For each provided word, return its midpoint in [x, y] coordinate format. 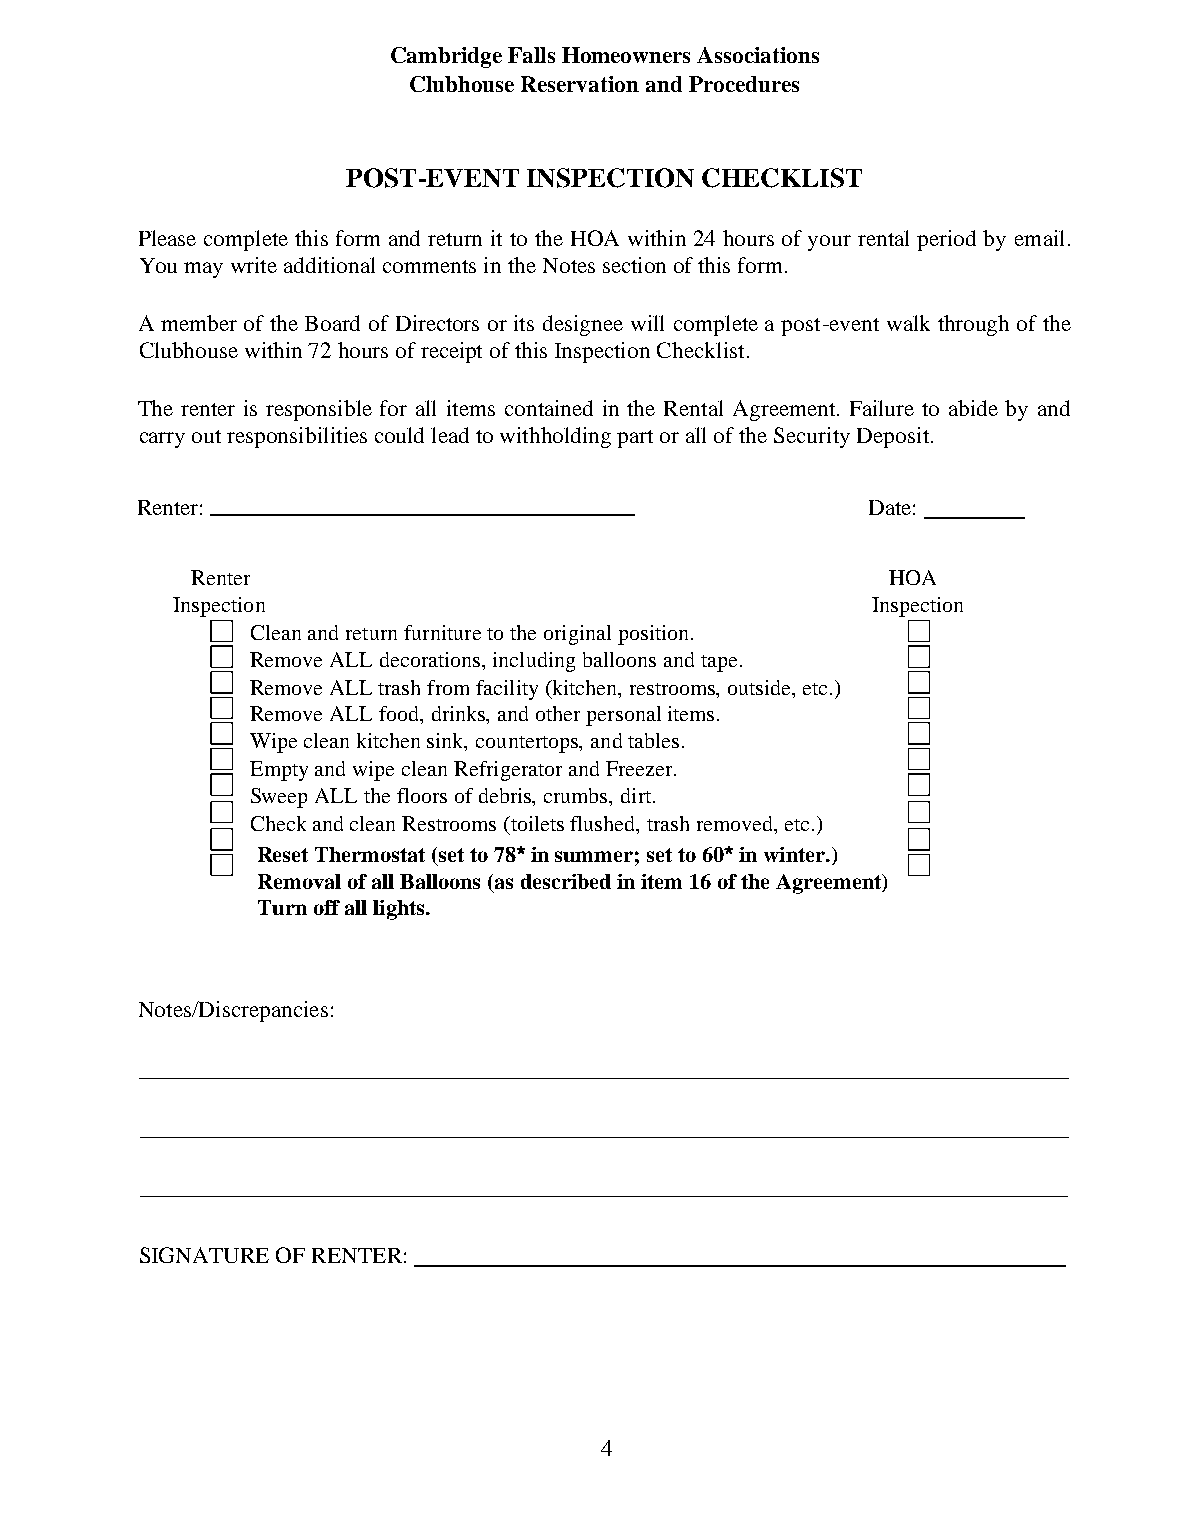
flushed [604, 823]
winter [795, 854]
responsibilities [297, 437]
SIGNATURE [204, 1255]
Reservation [580, 84]
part [635, 439]
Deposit [894, 437]
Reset [283, 854]
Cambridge [446, 57]
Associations [758, 55]
